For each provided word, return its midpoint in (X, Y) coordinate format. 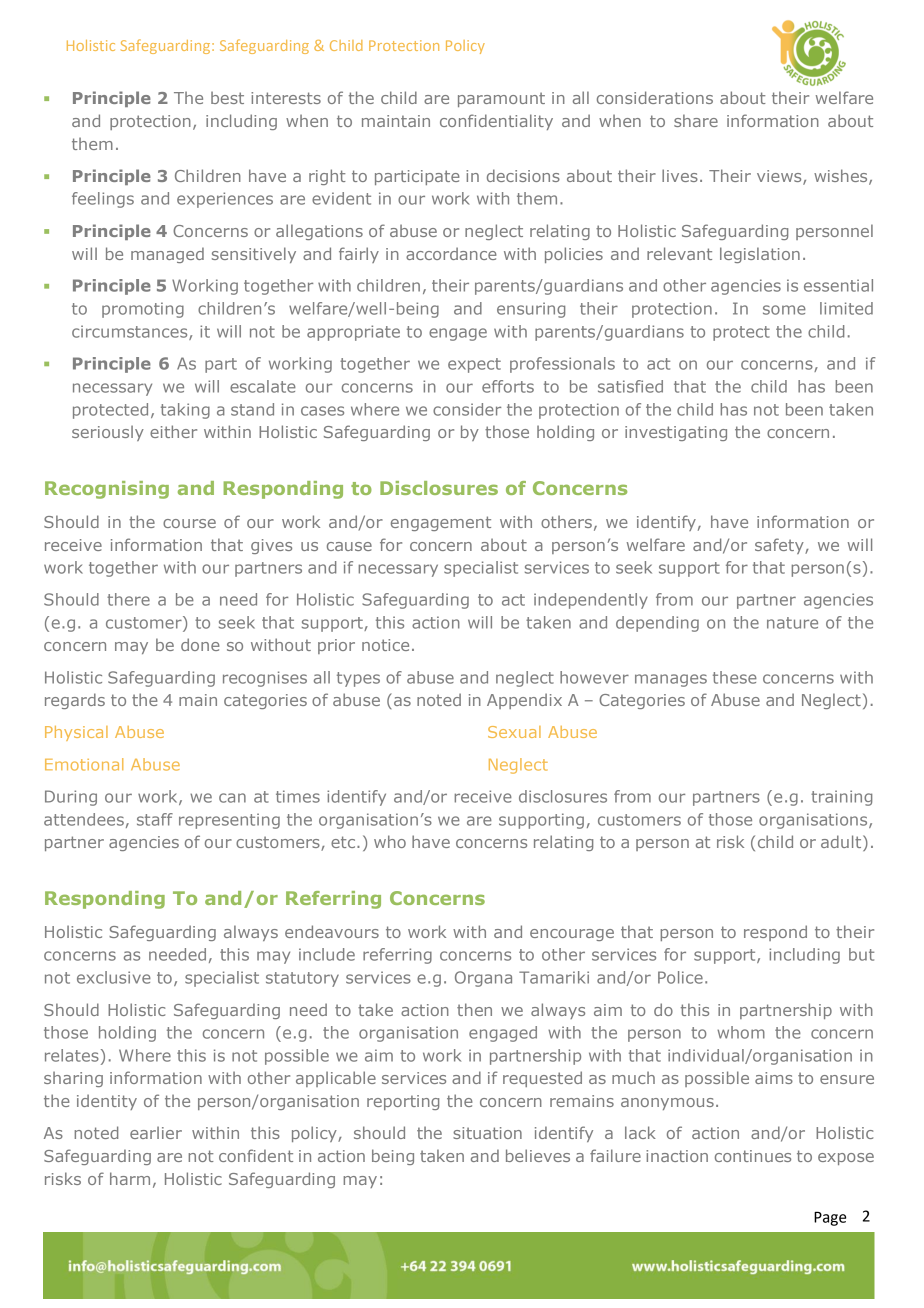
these (735, 677)
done (200, 644)
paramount (501, 99)
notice (385, 645)
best (227, 97)
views (780, 177)
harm (130, 1178)
